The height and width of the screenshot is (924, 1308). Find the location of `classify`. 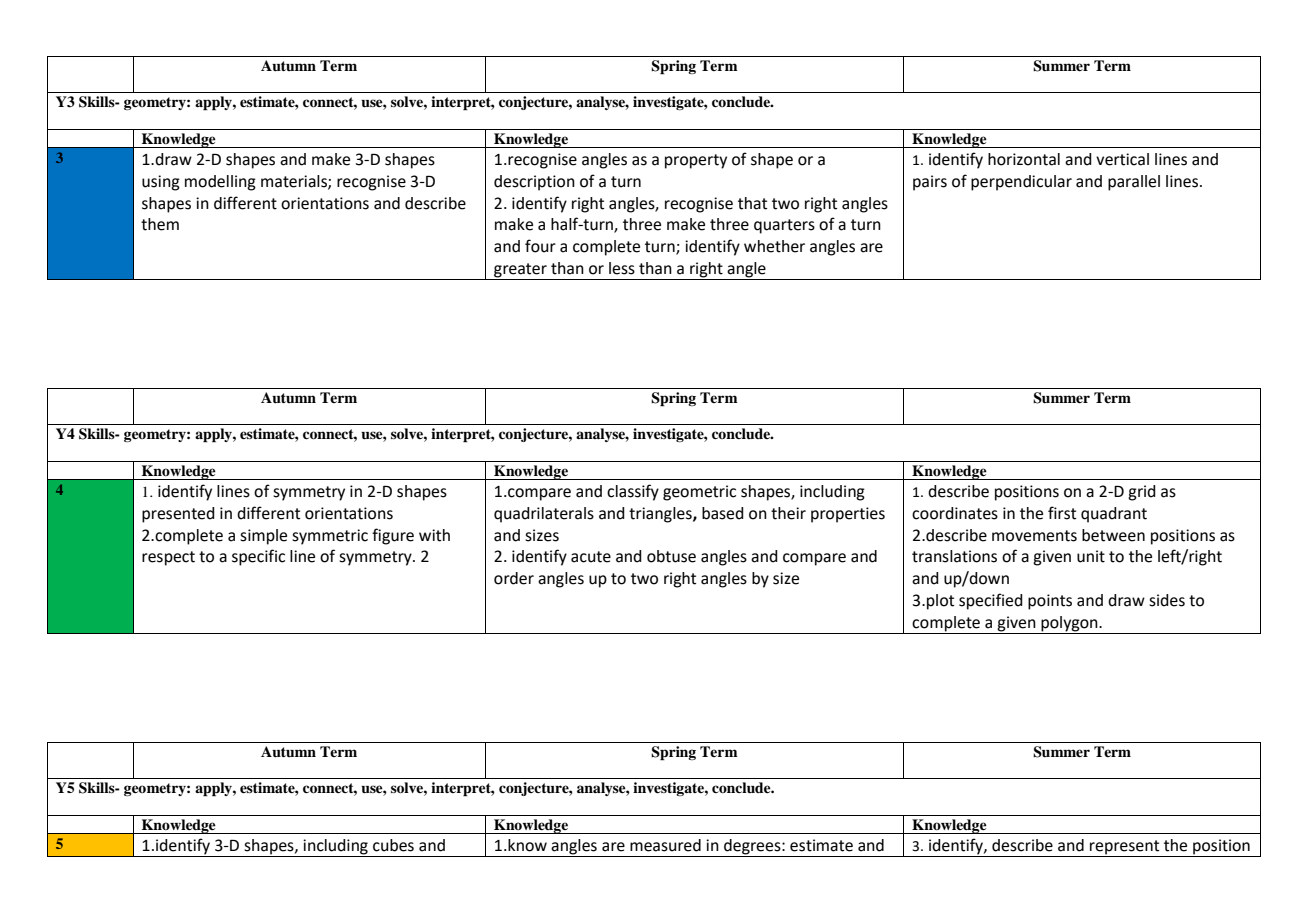

classify is located at coordinates (633, 492).
